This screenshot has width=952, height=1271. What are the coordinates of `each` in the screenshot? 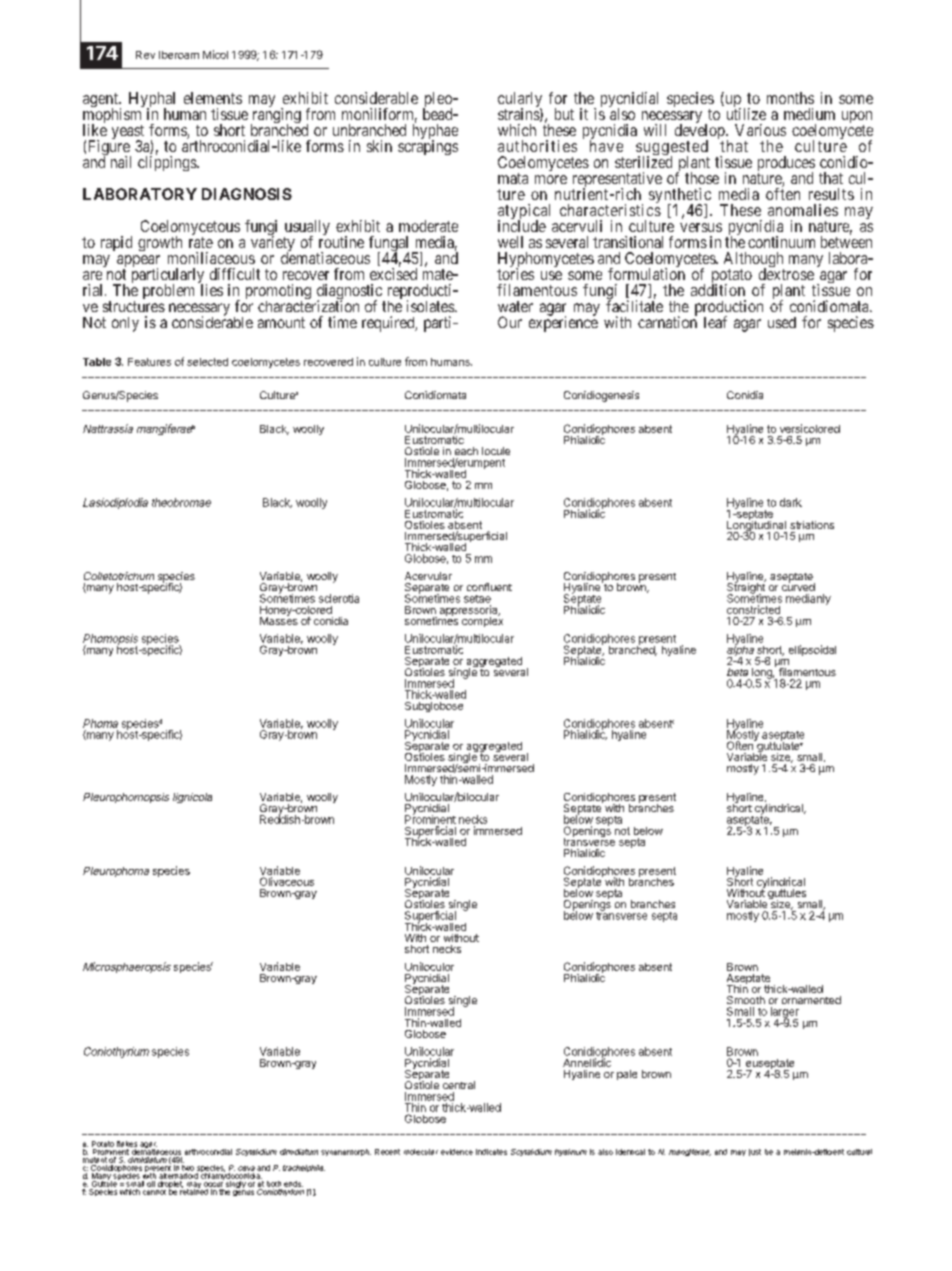 It's located at (466, 451).
